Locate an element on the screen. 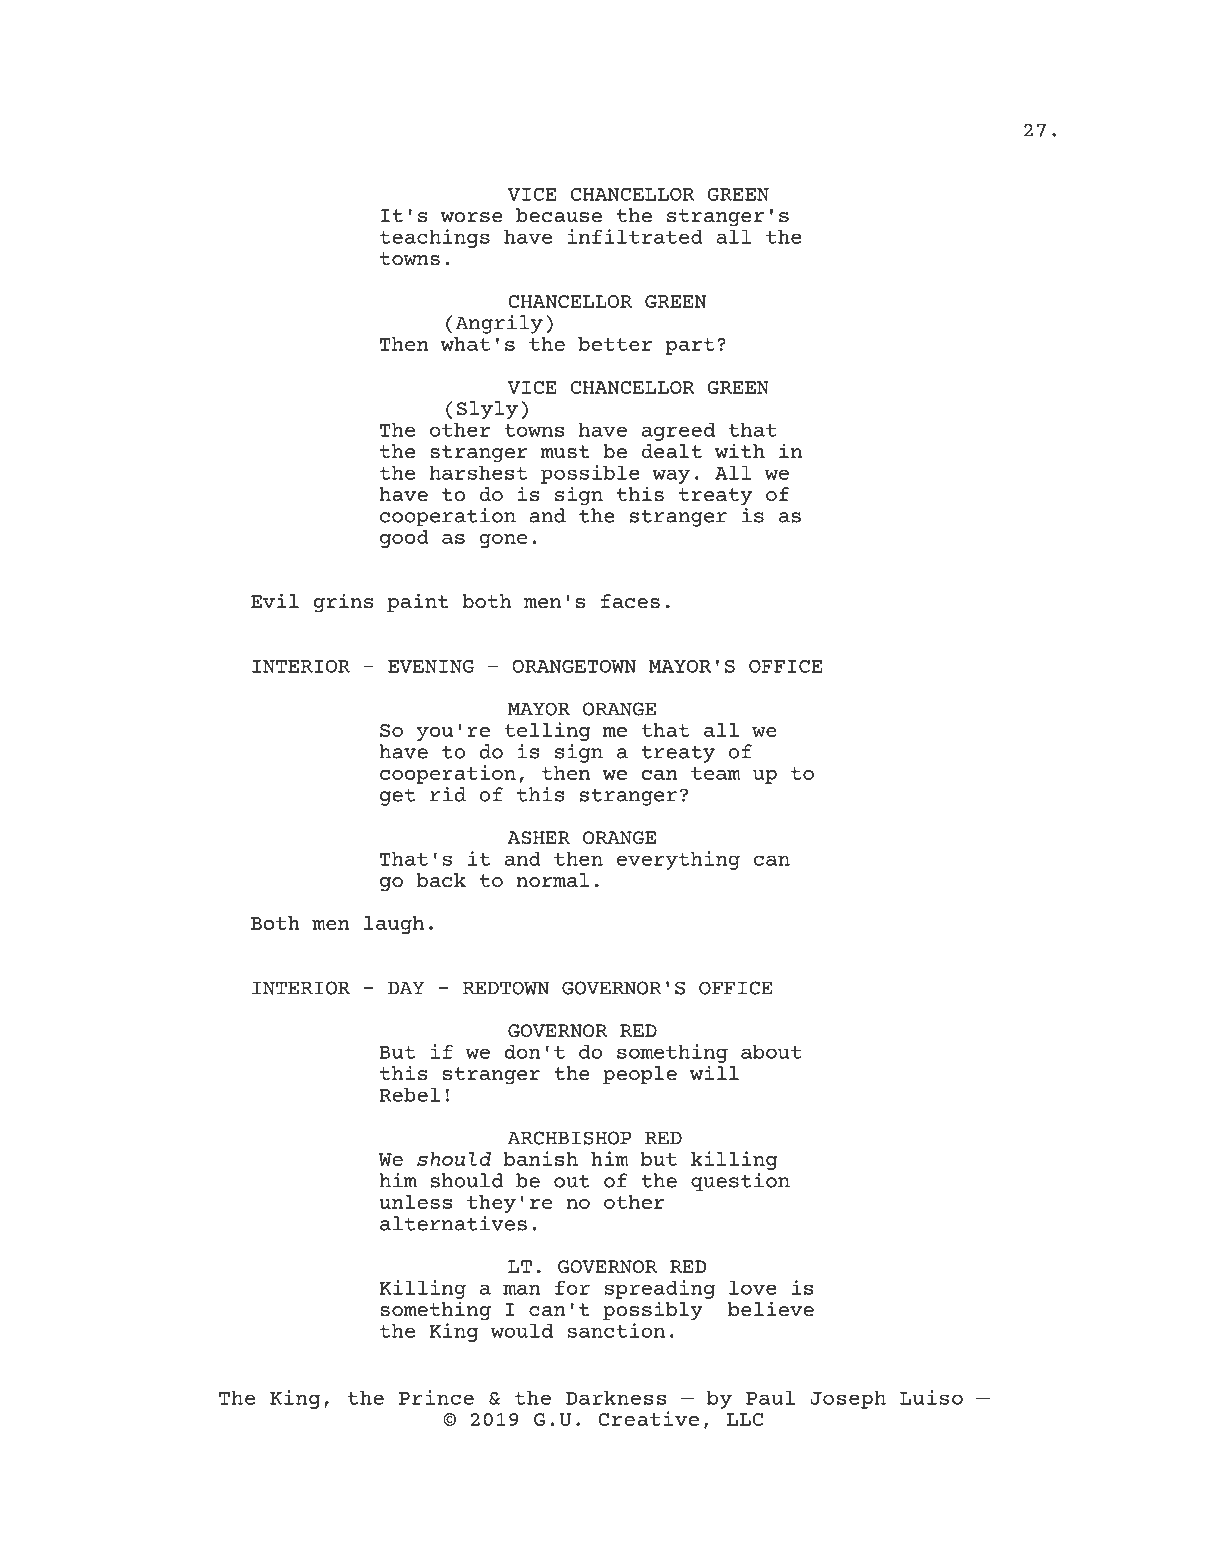 The width and height of the screenshot is (1206, 1561). teachings is located at coordinates (435, 238).
